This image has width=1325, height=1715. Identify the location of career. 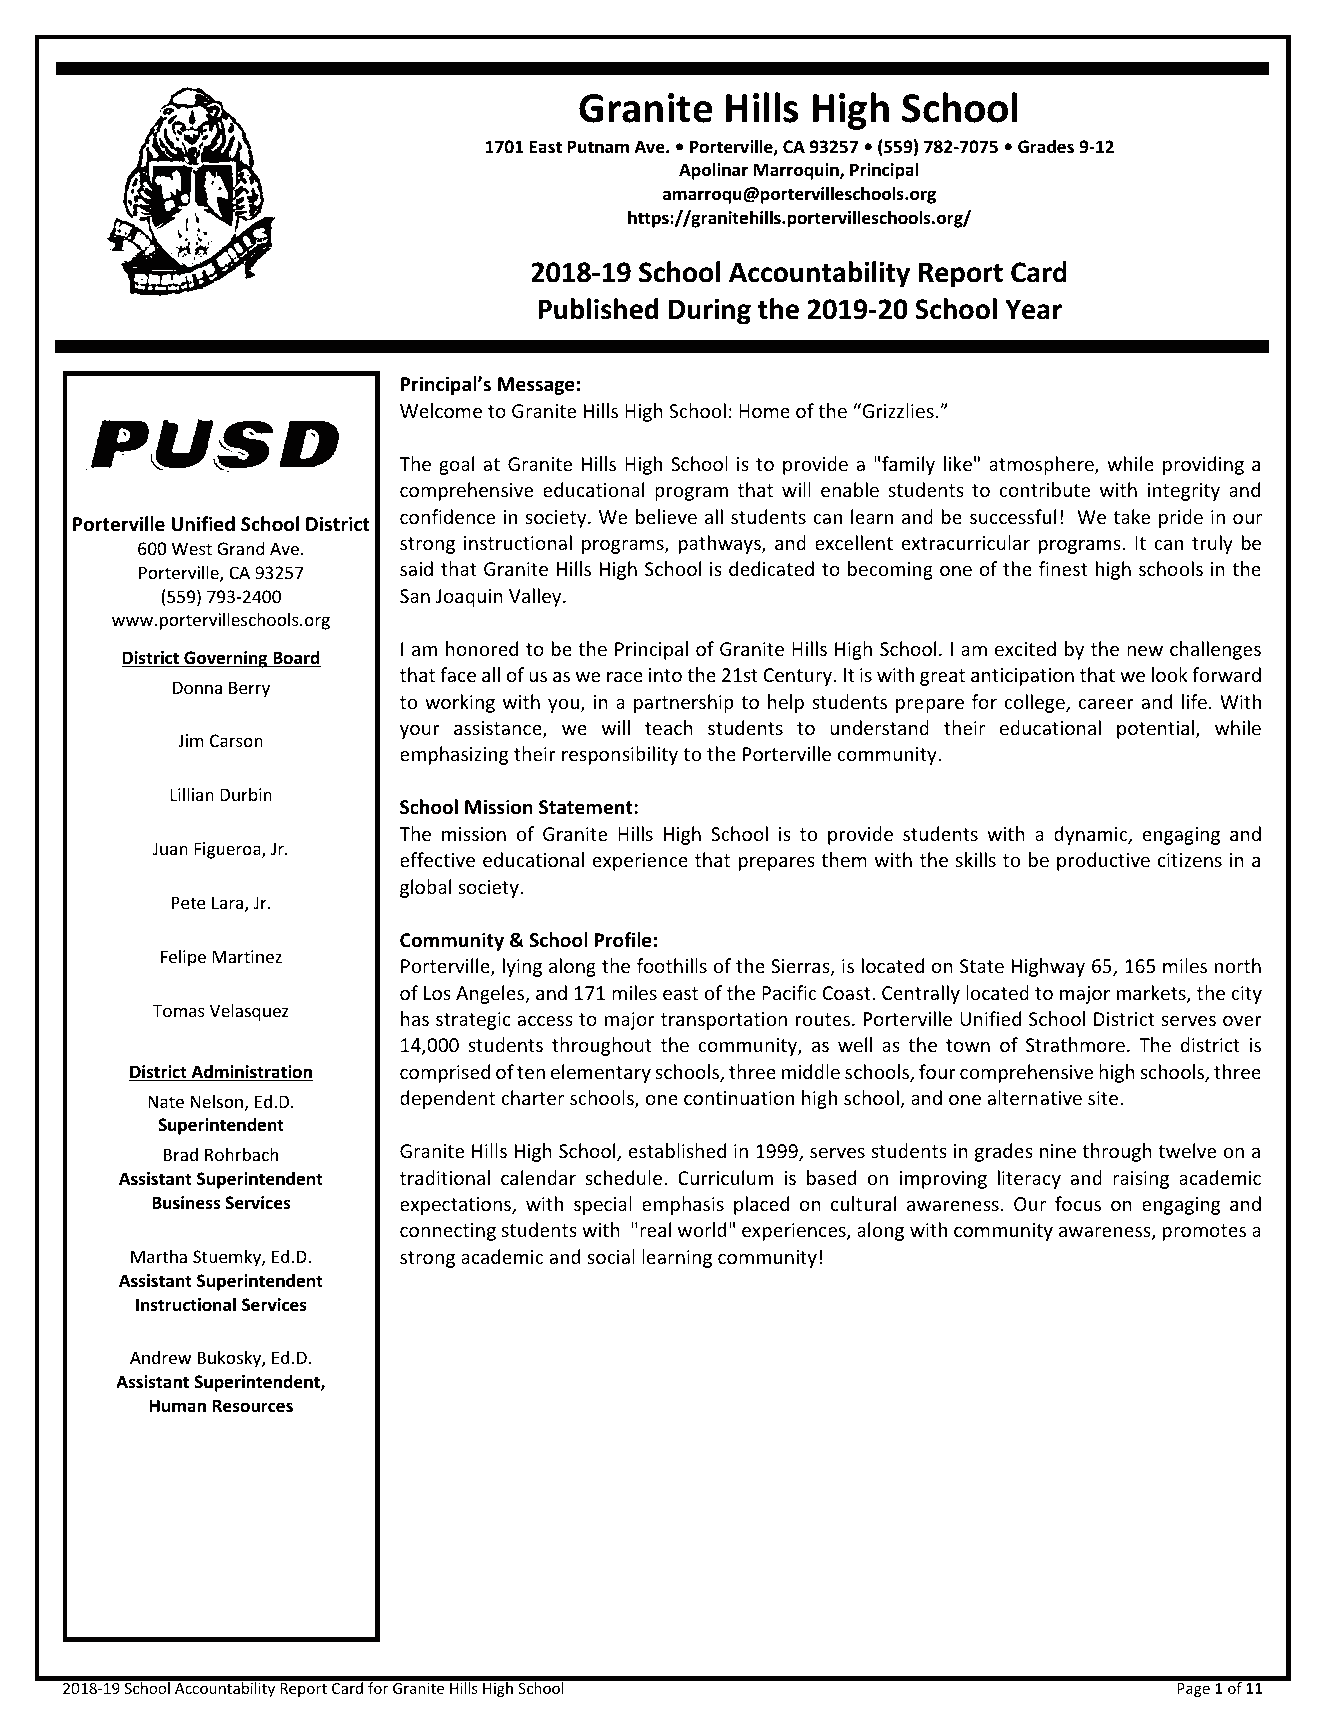
(1106, 704).
